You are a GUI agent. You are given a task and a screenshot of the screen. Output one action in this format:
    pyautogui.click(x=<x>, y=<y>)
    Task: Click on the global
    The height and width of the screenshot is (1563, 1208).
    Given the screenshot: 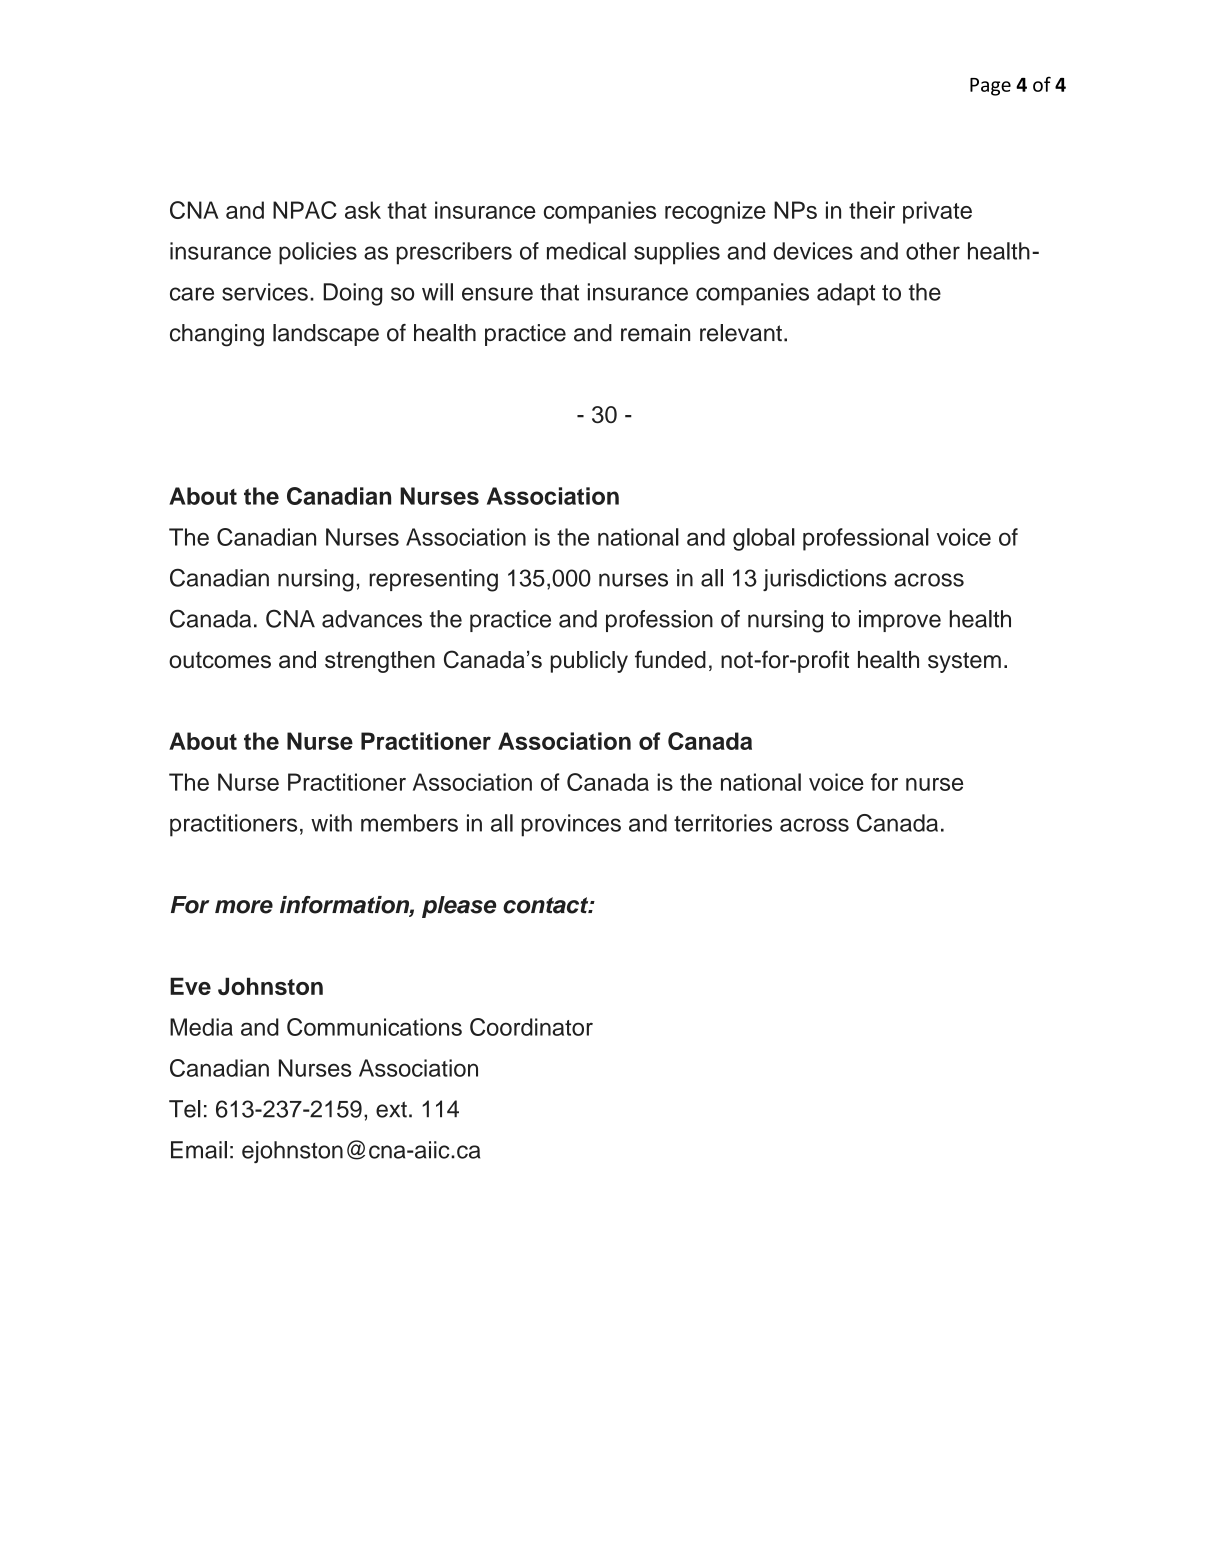 What is the action you would take?
    pyautogui.click(x=764, y=539)
